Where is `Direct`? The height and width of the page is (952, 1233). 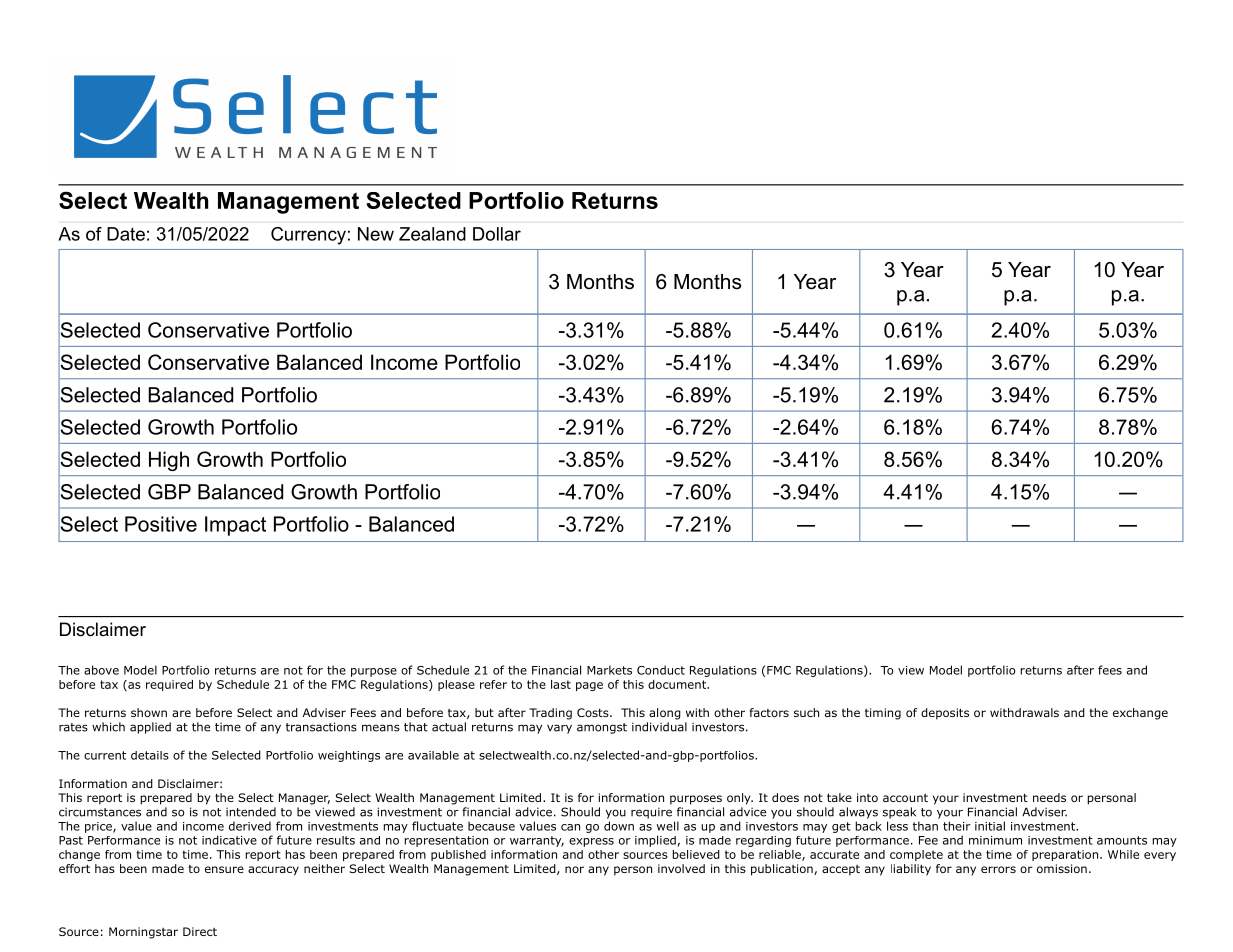 Direct is located at coordinates (200, 931).
